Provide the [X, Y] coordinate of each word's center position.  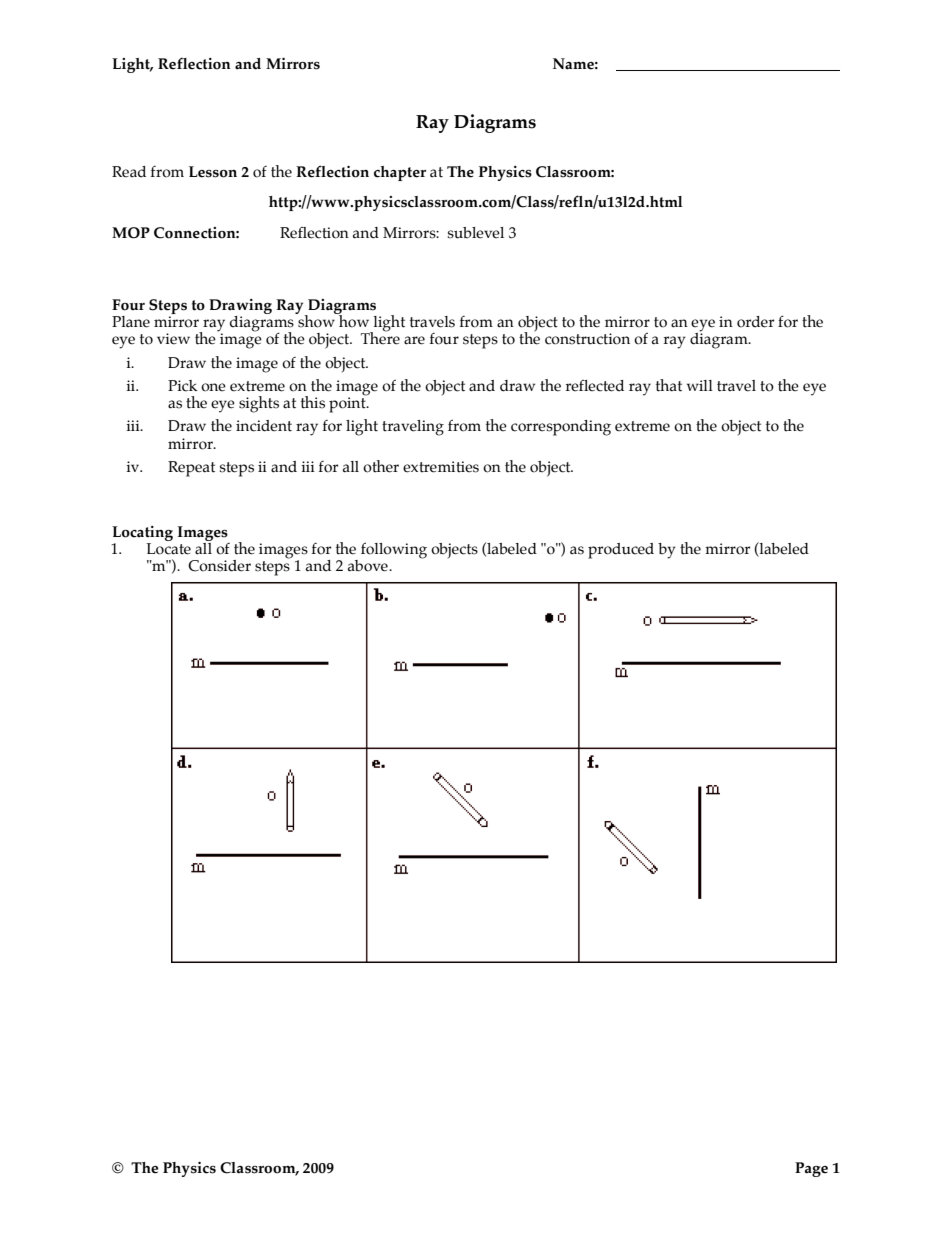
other [381, 466]
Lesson [213, 172]
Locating [142, 535]
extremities [441, 467]
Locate [168, 549]
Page [811, 1169]
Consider [219, 566]
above [369, 566]
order [755, 322]
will [700, 385]
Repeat [191, 469]
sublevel [476, 233]
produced [621, 551]
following [394, 551]
